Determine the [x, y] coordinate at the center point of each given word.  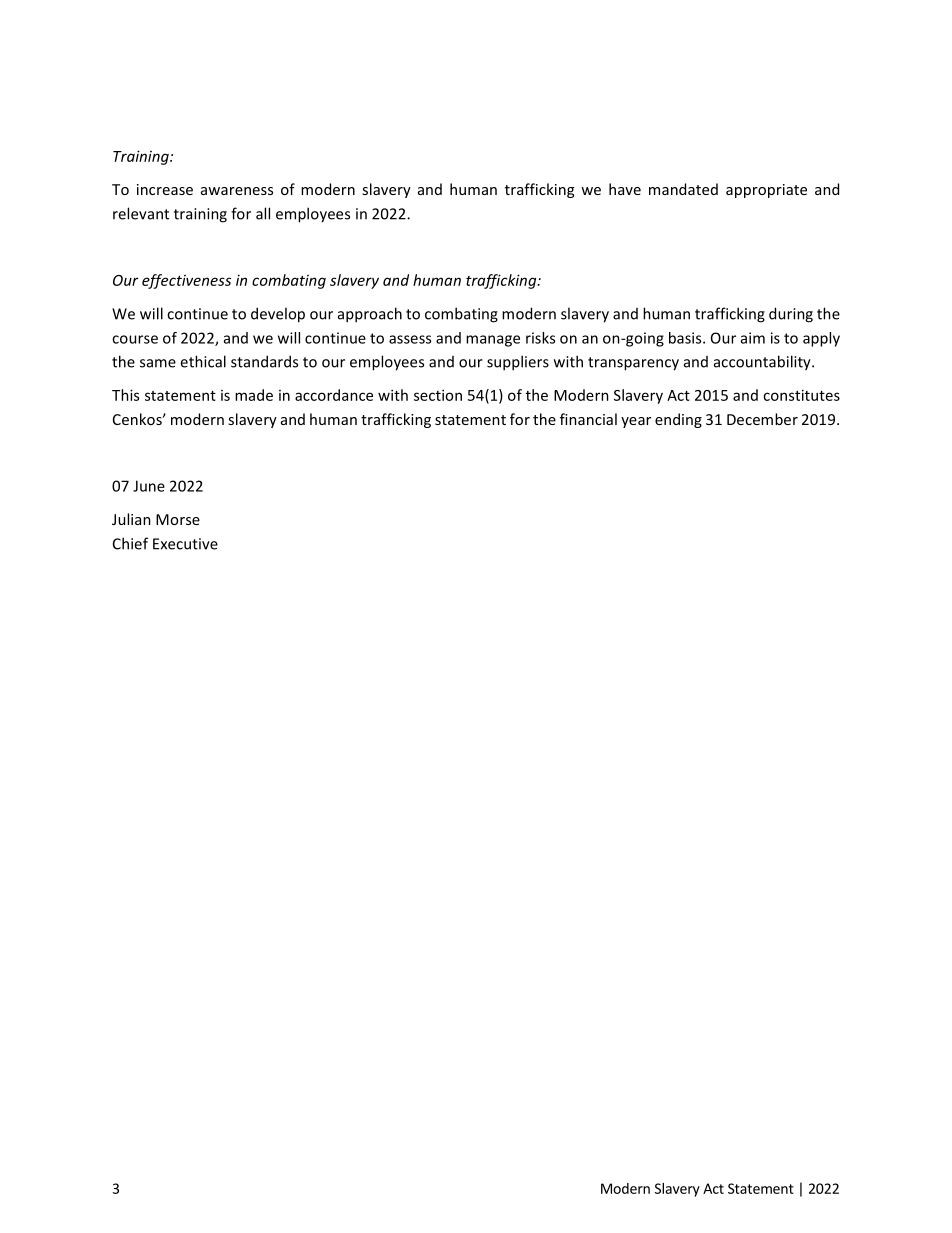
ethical [203, 361]
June [149, 486]
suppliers [518, 363]
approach [370, 315]
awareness [237, 191]
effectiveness [186, 281]
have [625, 189]
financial [588, 419]
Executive [185, 544]
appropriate [766, 191]
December [762, 419]
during [791, 315]
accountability [763, 363]
